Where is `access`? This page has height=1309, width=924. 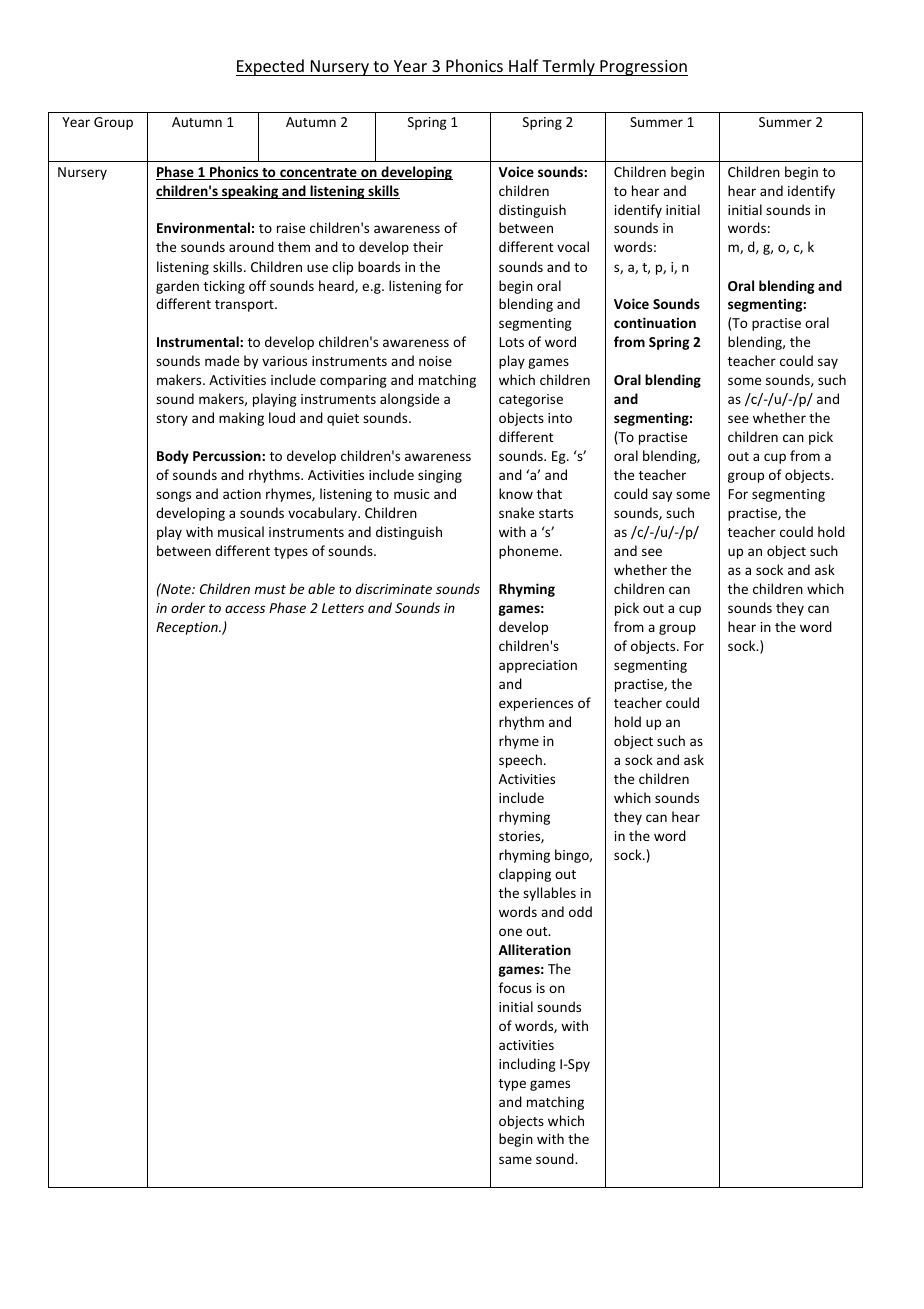
access is located at coordinates (245, 609).
